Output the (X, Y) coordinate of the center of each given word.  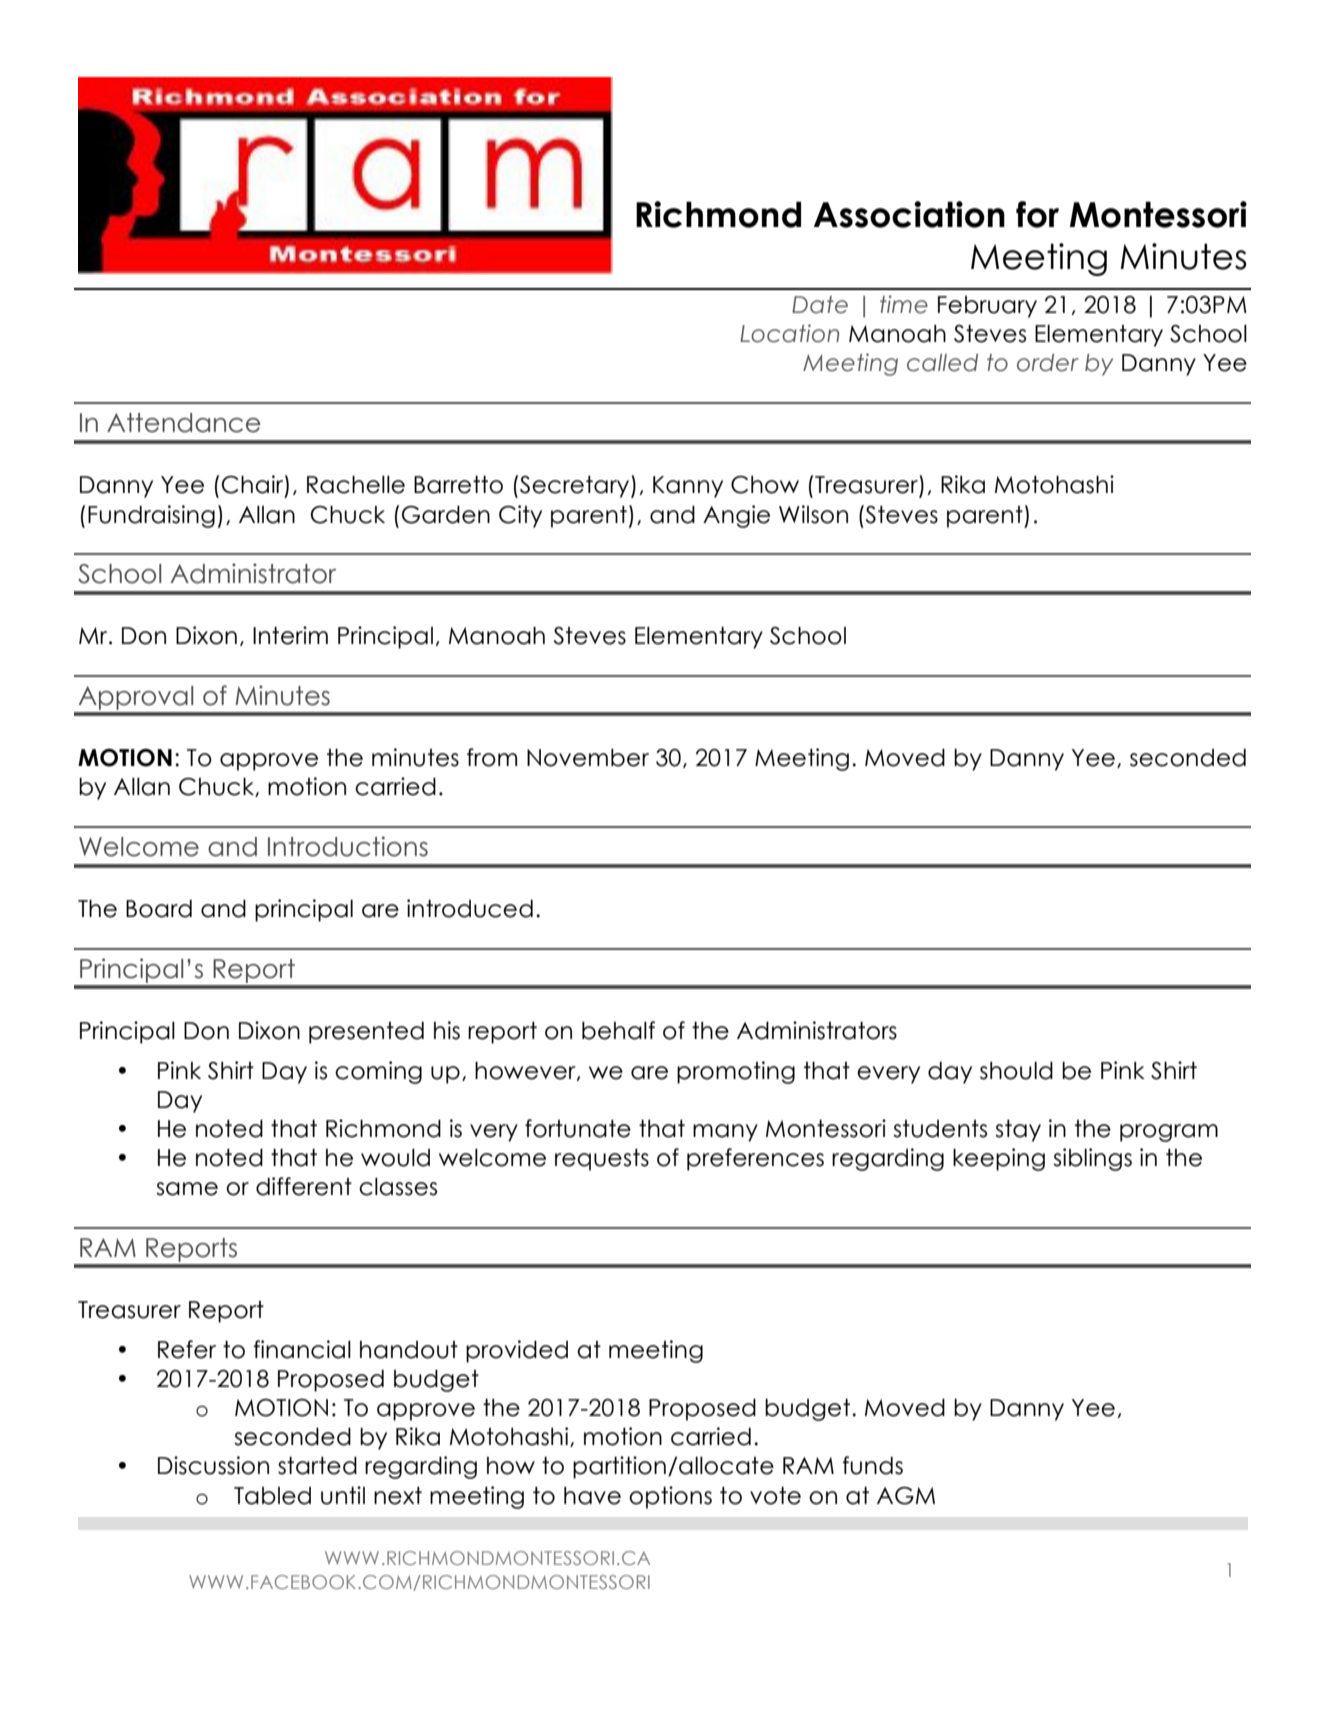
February (987, 307)
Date (820, 305)
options (670, 1497)
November (588, 757)
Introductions (348, 846)
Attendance (184, 423)
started (317, 1465)
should (1016, 1070)
